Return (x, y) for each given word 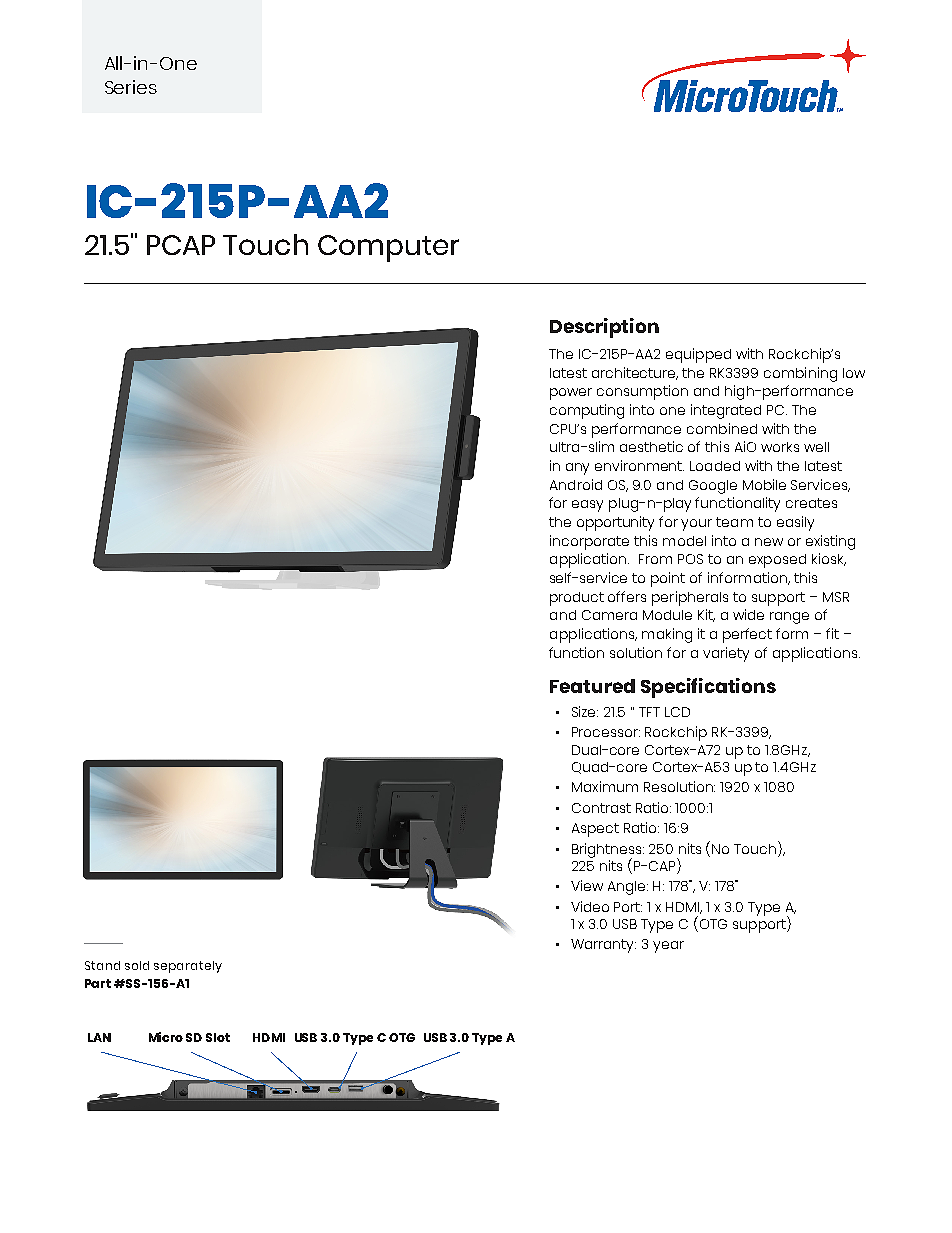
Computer (388, 248)
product (577, 599)
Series (131, 87)
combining (800, 374)
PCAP (181, 245)
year (668, 947)
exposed (777, 561)
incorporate (589, 542)
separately (188, 967)
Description (604, 328)
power (571, 394)
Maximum (605, 786)
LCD (677, 712)
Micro (166, 1037)
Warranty (603, 946)
